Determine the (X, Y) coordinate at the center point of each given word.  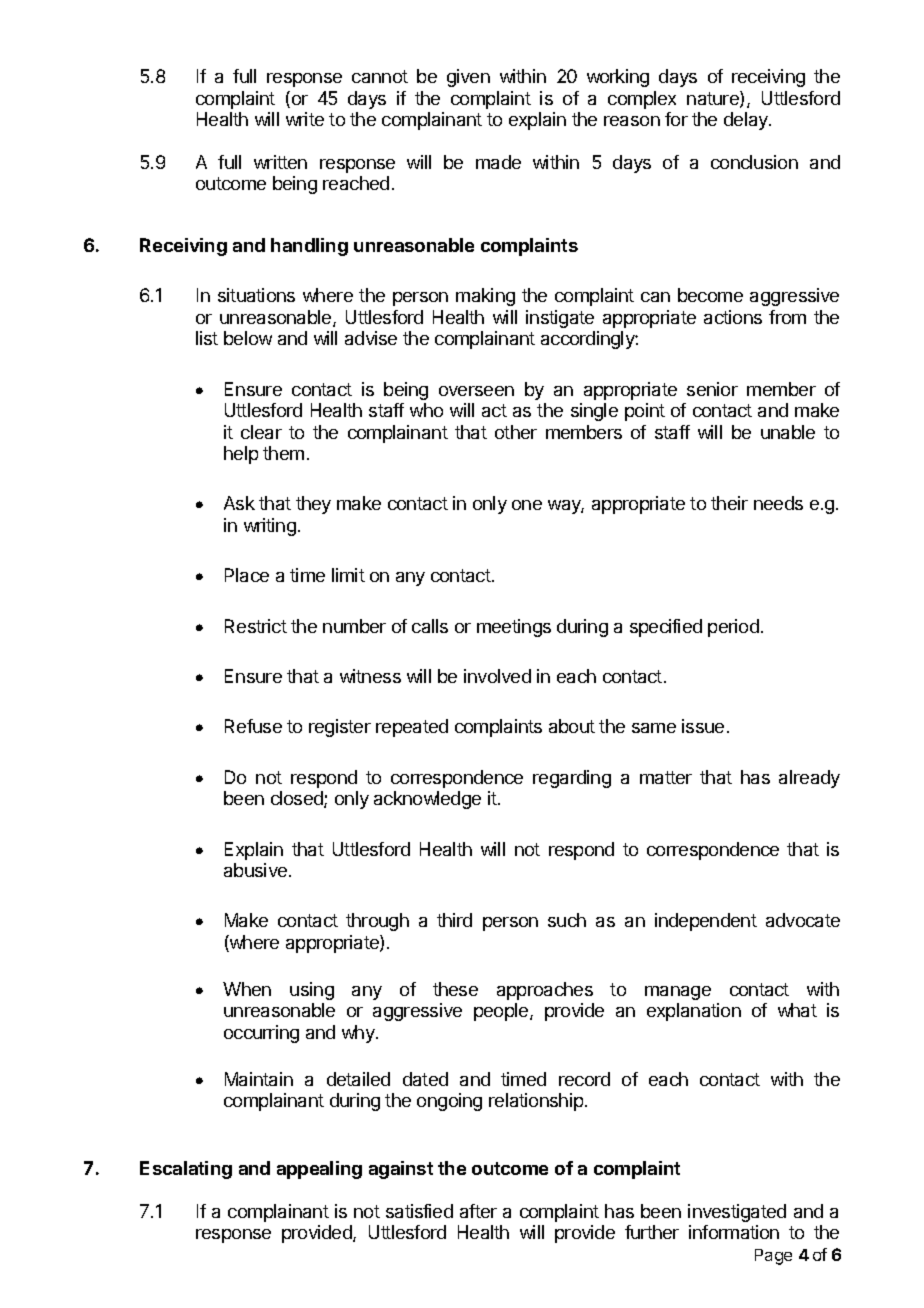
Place (247, 575)
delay (747, 121)
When (247, 989)
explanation (694, 1012)
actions (733, 317)
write (305, 119)
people (502, 1012)
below (248, 338)
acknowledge (427, 800)
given (468, 78)
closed (298, 799)
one (527, 505)
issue (703, 726)
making (485, 297)
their (729, 503)
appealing (319, 1170)
